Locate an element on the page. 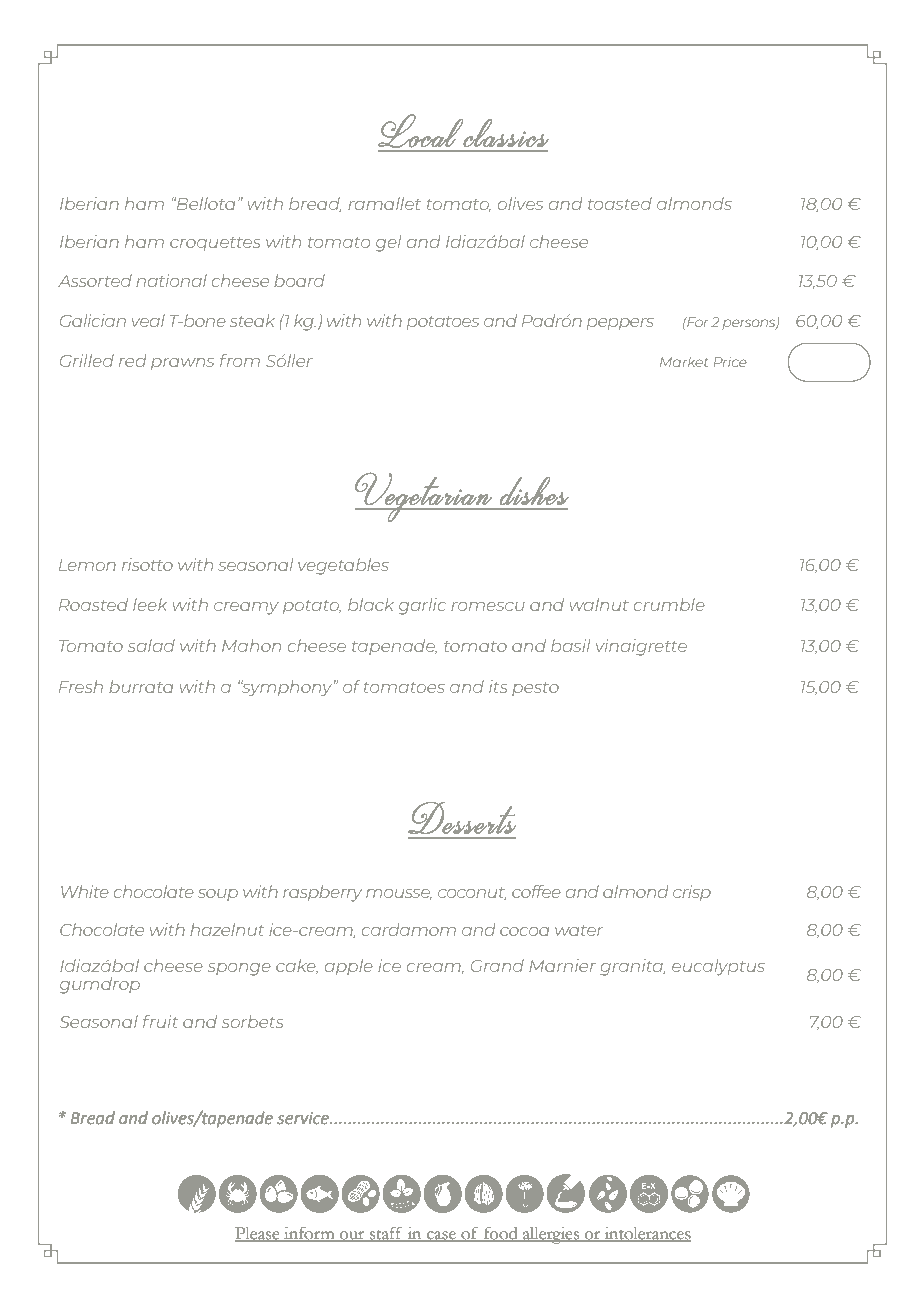 The width and height of the image is (924, 1308). national is located at coordinates (171, 280).
